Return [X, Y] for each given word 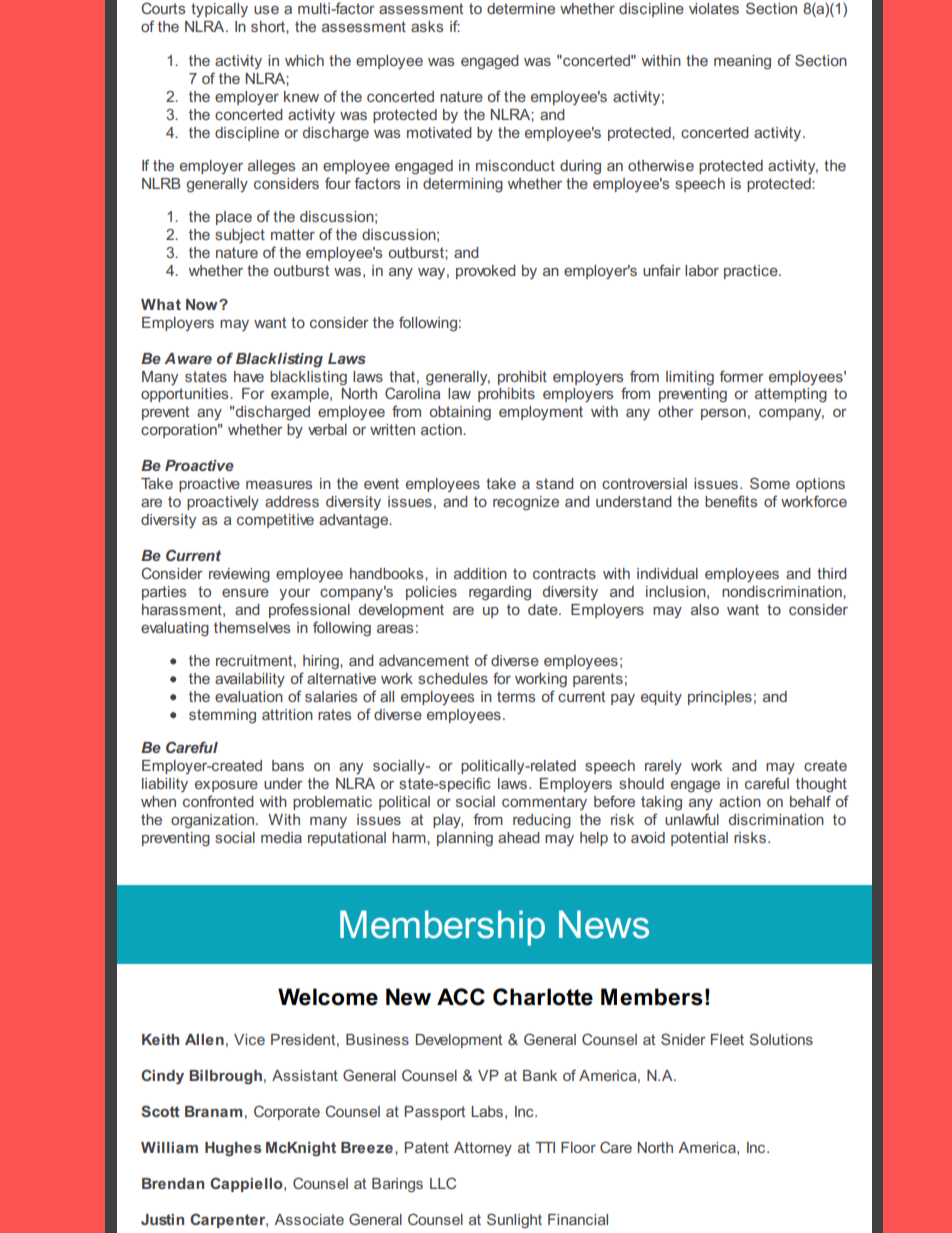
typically [219, 10]
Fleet [727, 1039]
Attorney [483, 1149]
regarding [500, 593]
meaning [742, 62]
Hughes [233, 1149]
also [705, 609]
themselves [252, 627]
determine [521, 8]
